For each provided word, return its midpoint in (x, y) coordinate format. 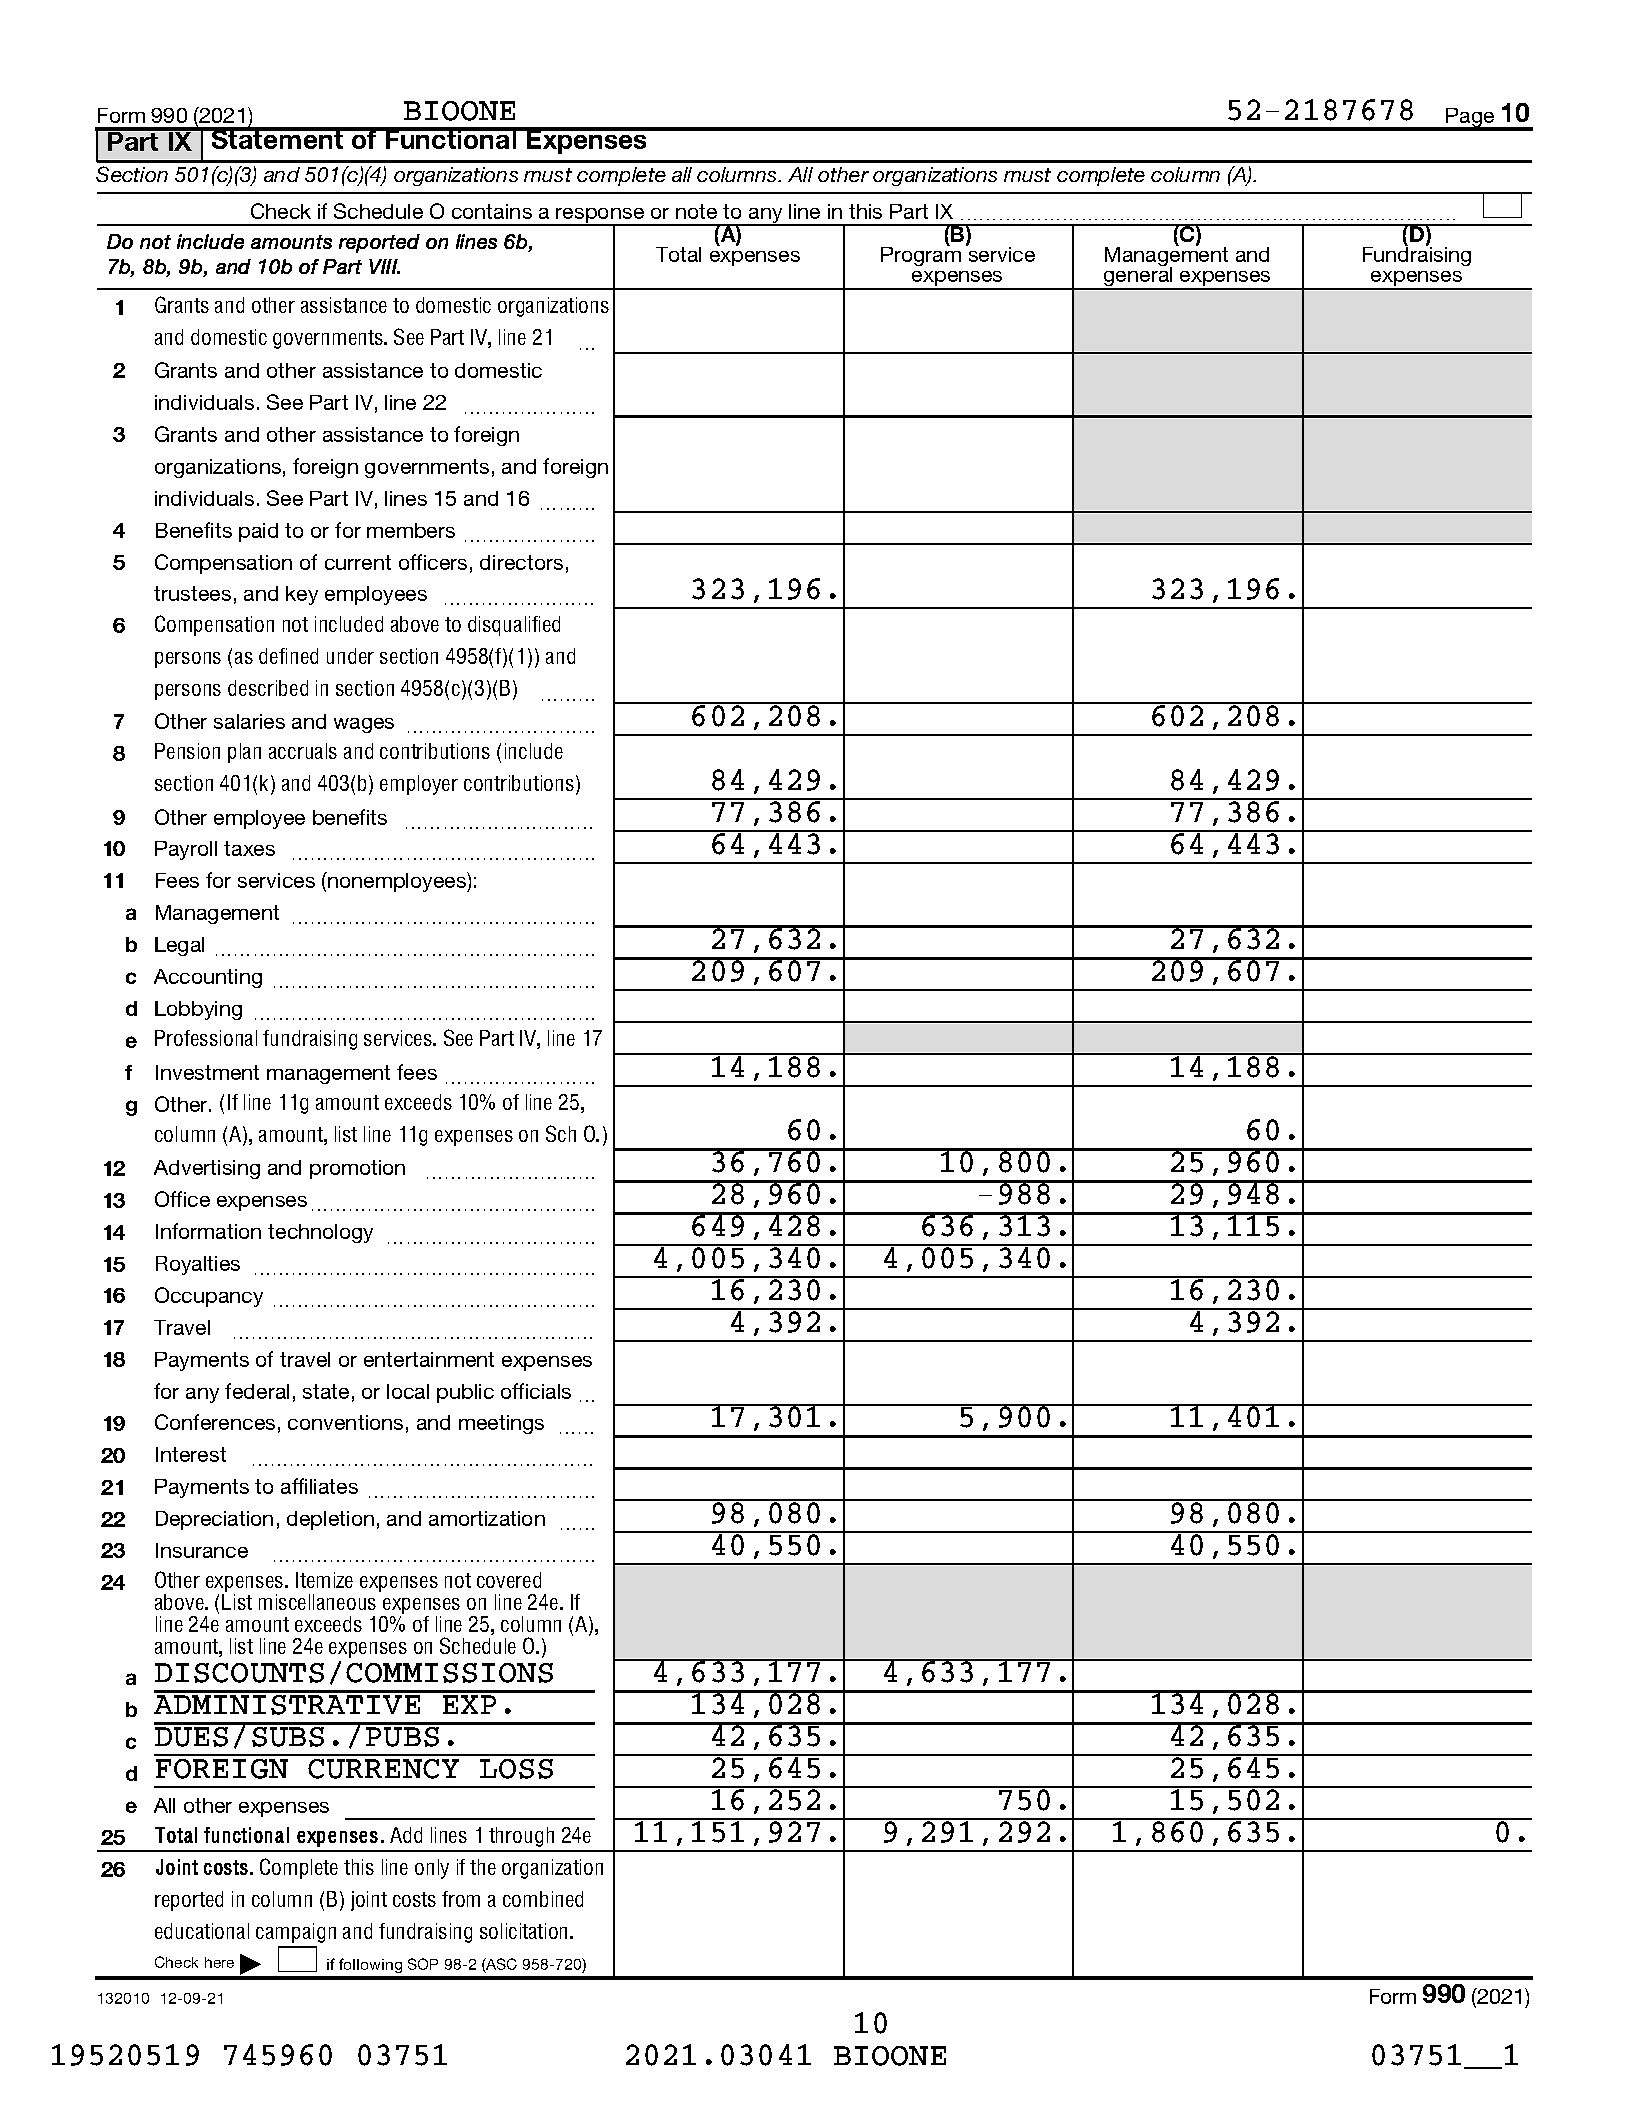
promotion (357, 1169)
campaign (296, 1933)
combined (543, 1899)
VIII (384, 266)
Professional (206, 1038)
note (696, 211)
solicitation (525, 1931)
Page (1470, 119)
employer (419, 785)
